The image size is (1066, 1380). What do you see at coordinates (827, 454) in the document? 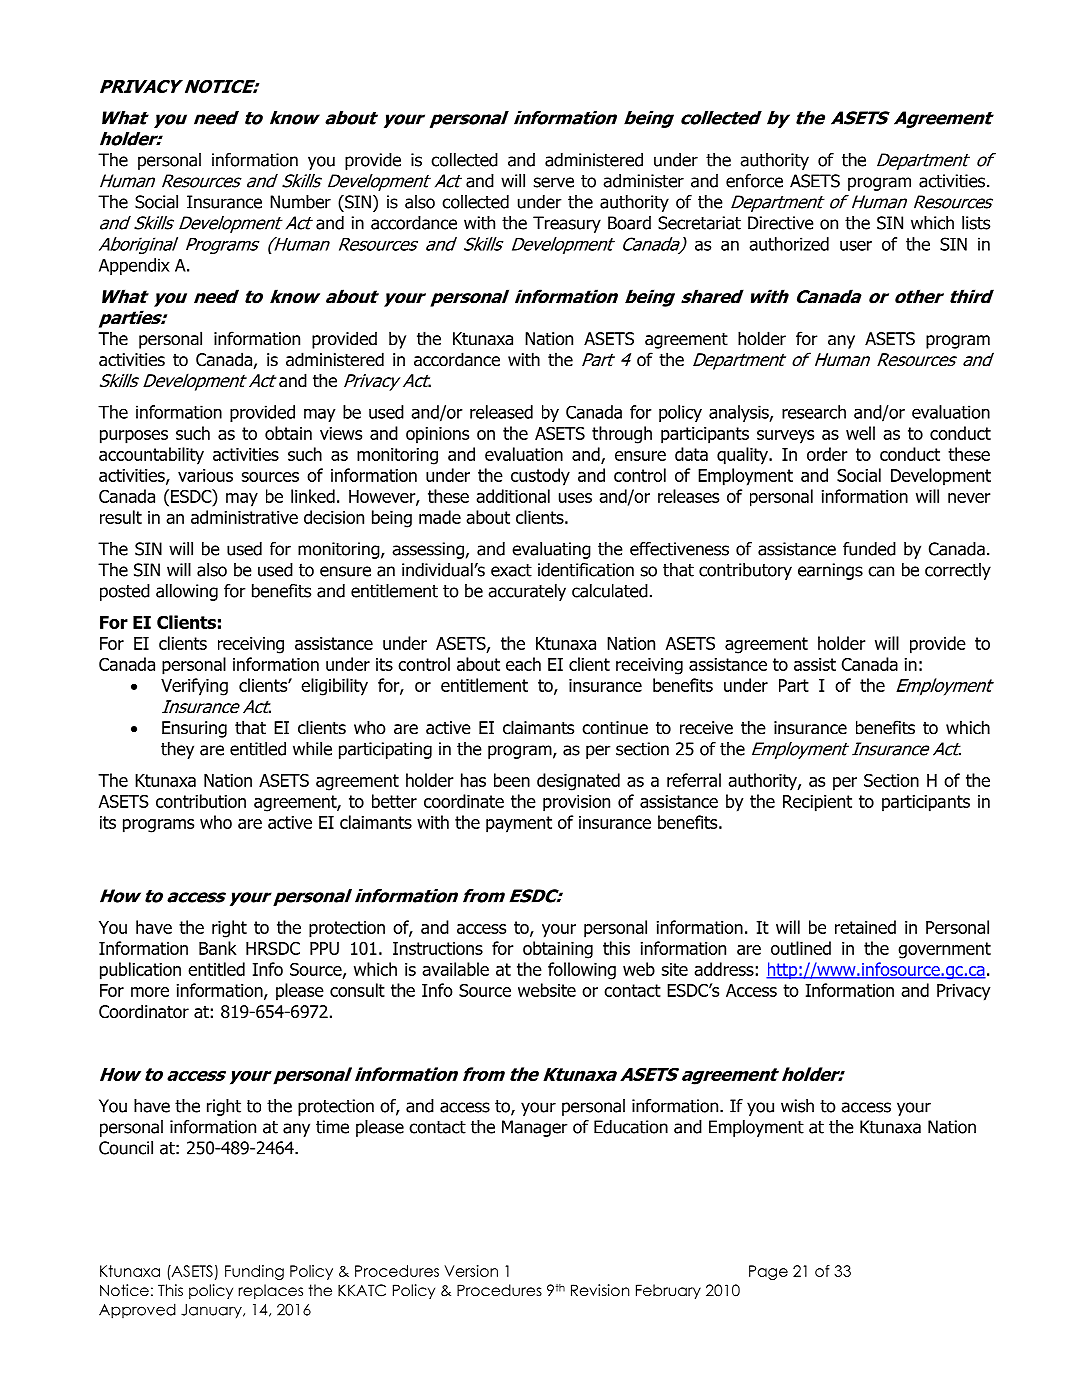
I see `order` at bounding box center [827, 454].
